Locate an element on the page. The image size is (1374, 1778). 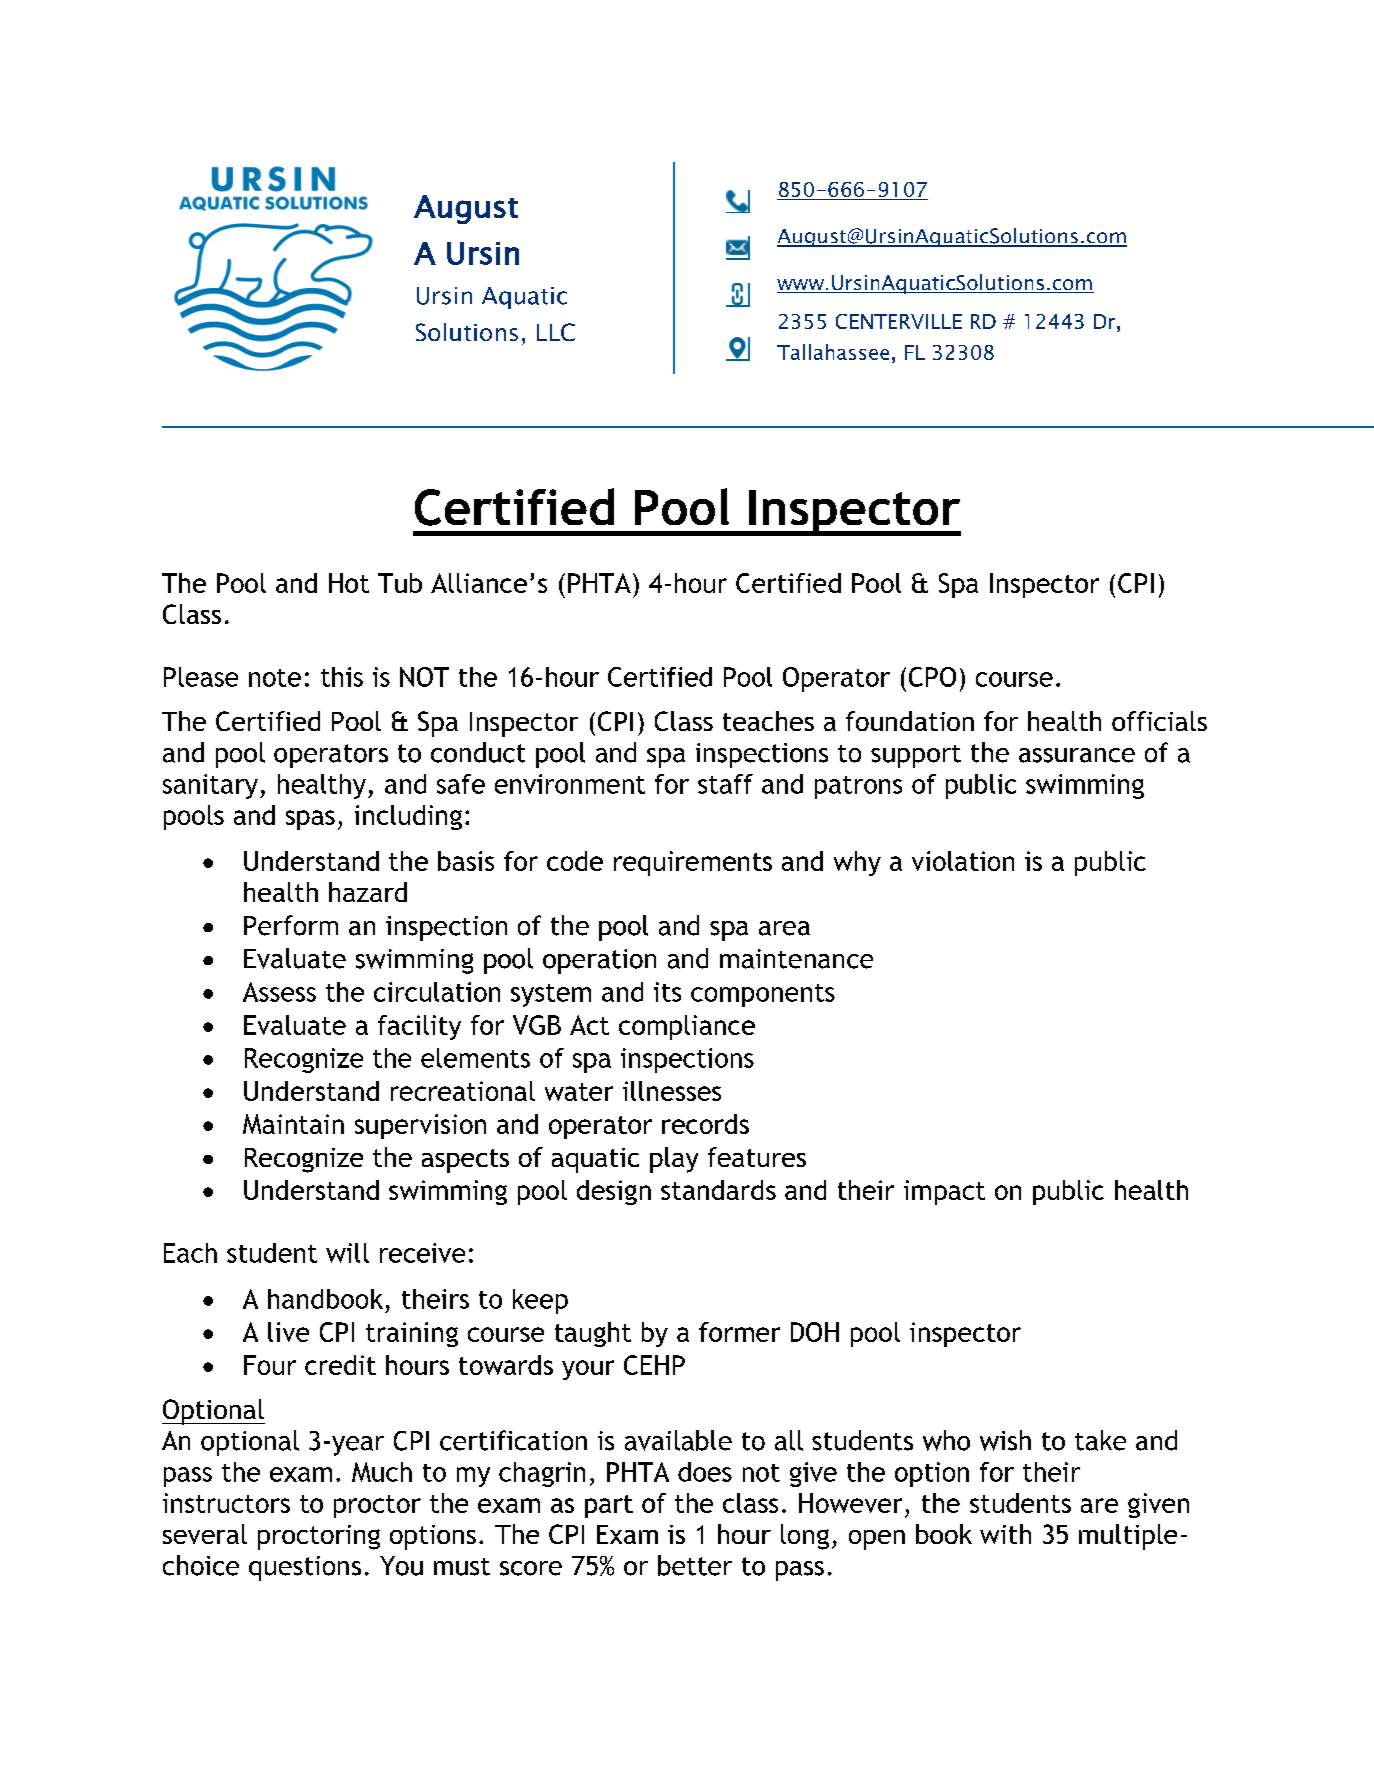
instructors is located at coordinates (226, 1503).
